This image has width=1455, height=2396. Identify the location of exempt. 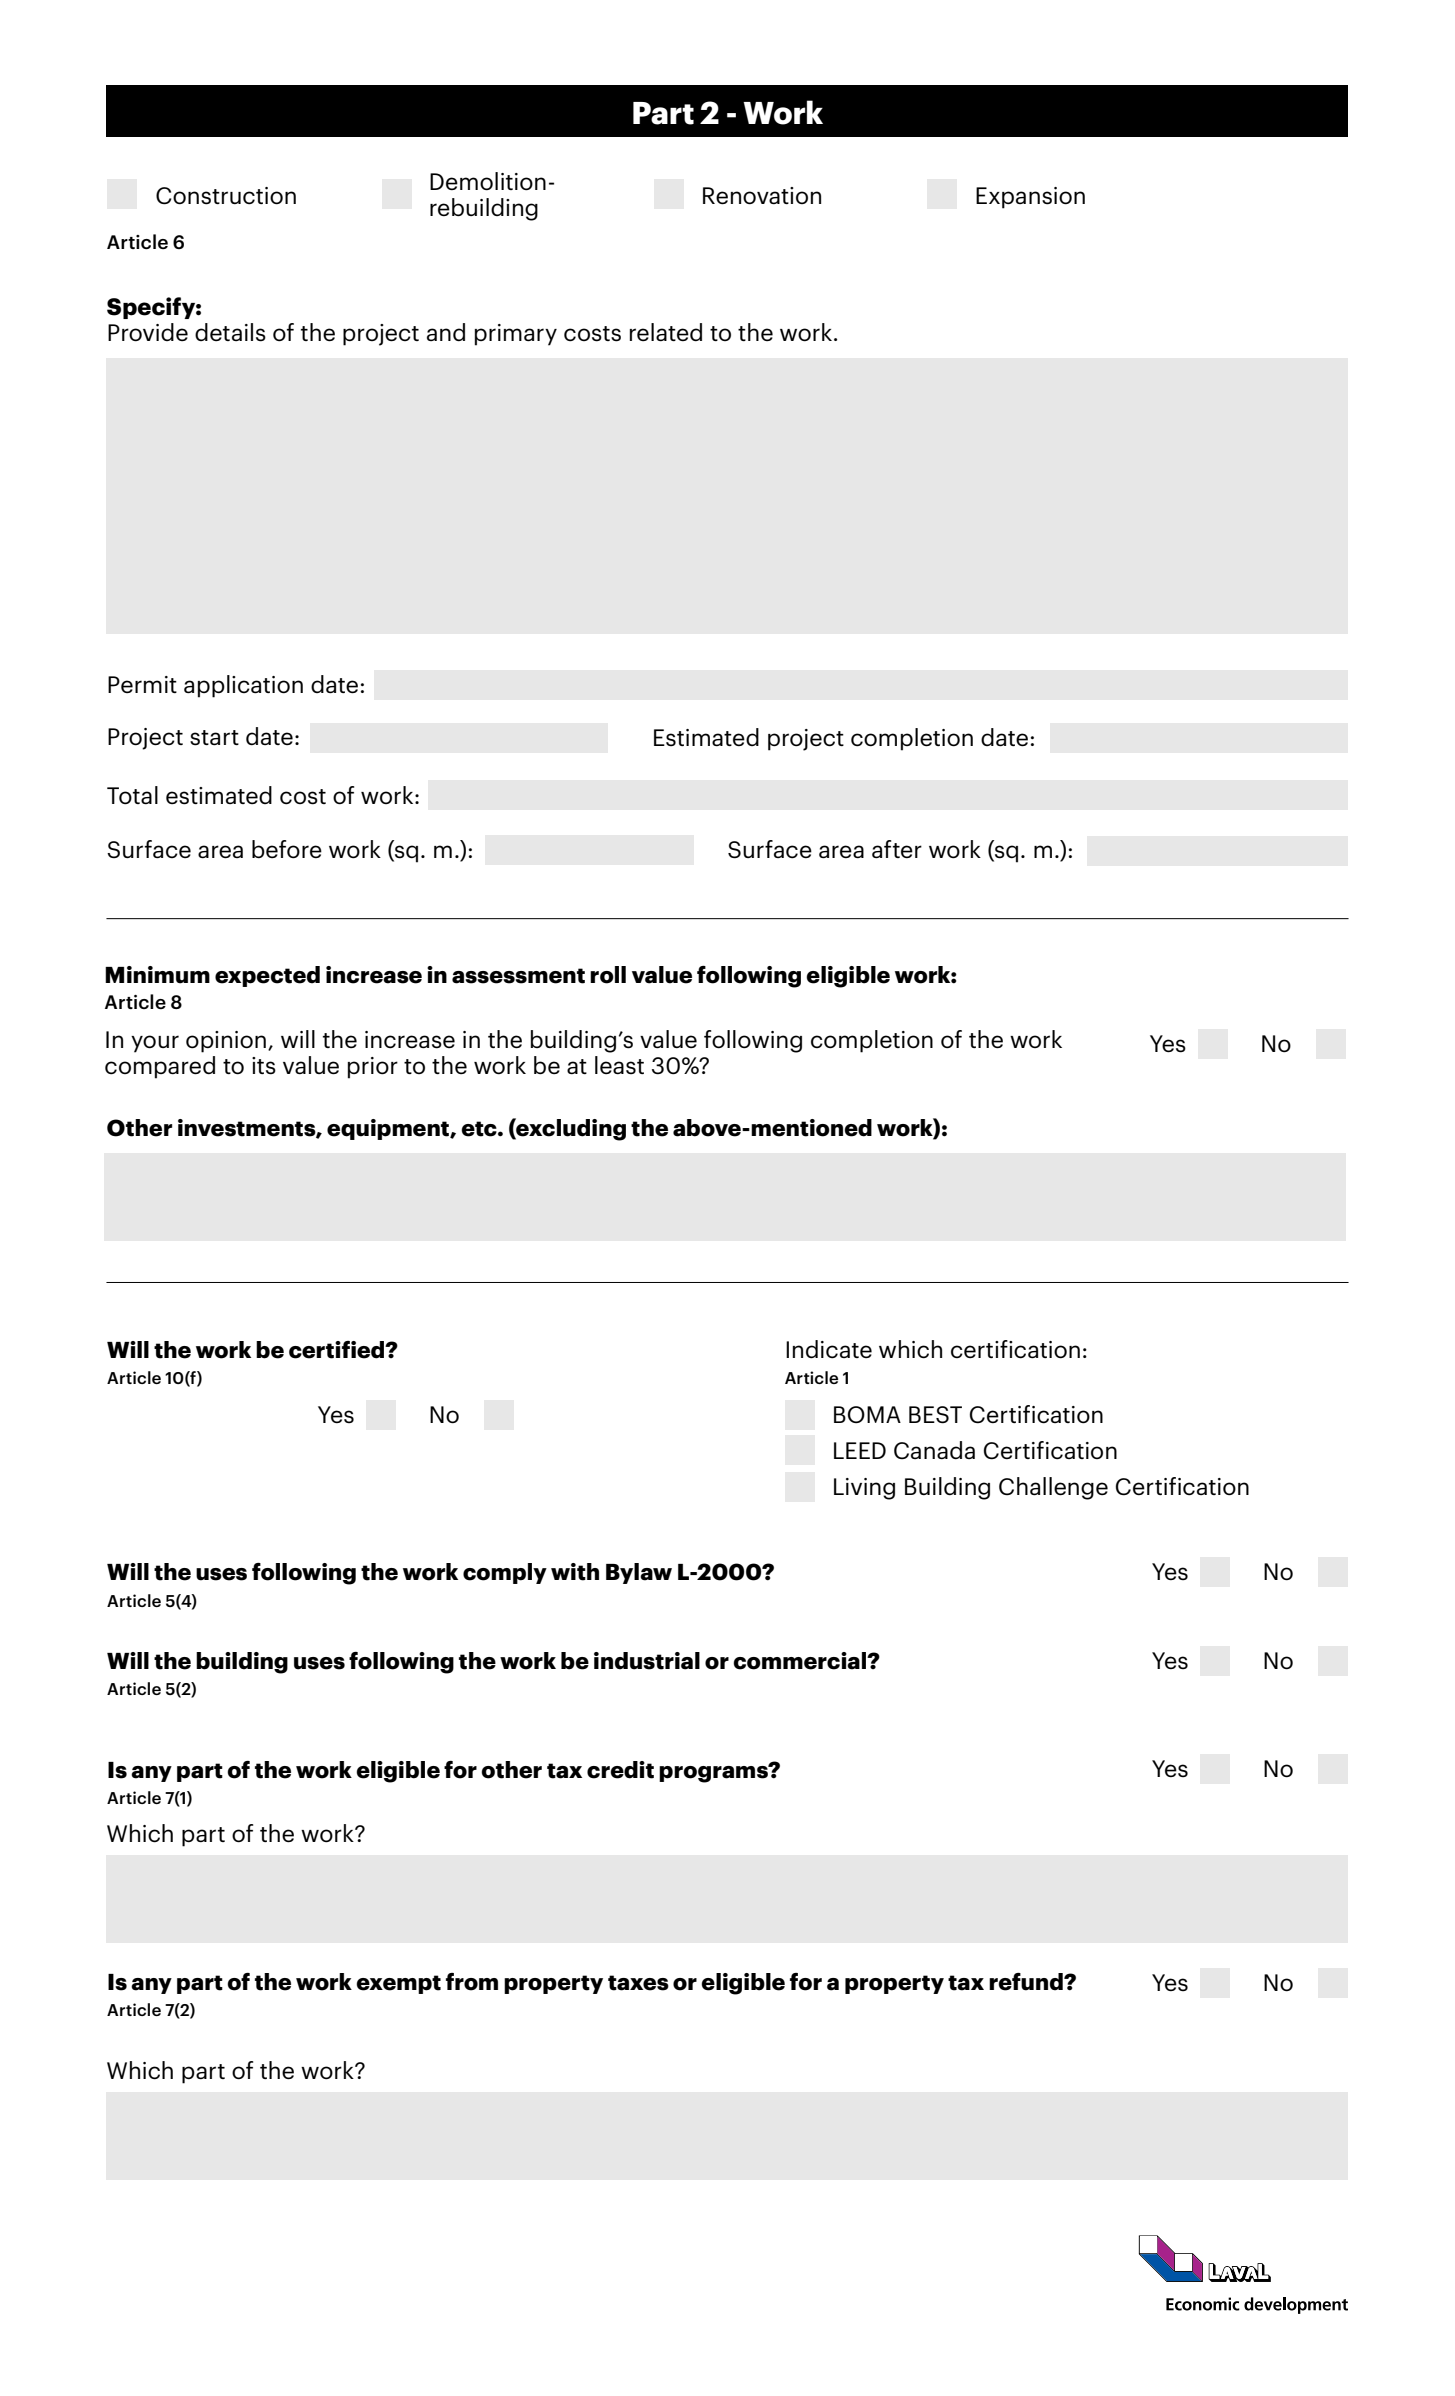
(398, 1984).
